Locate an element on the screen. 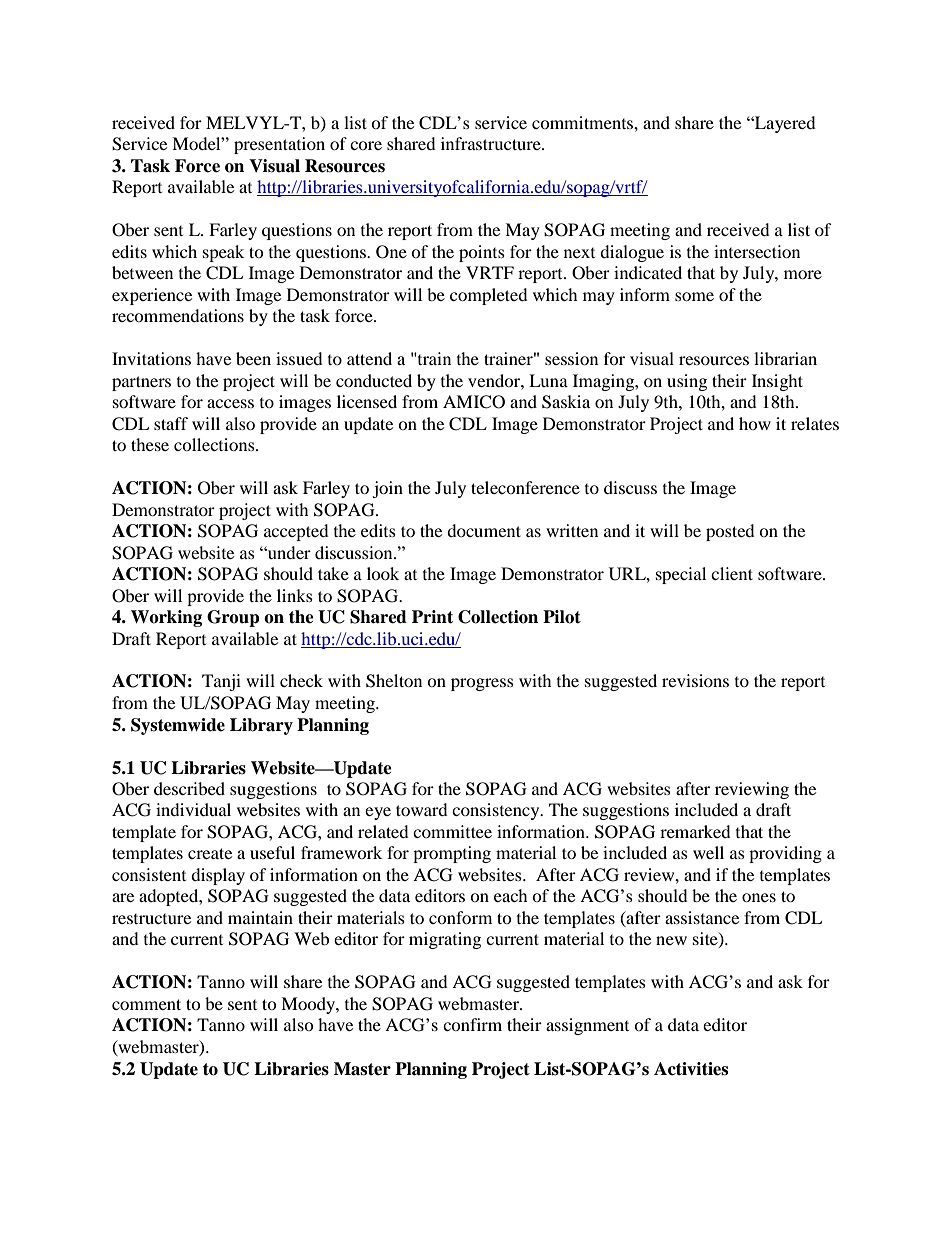 Image resolution: width=952 pixels, height=1233 pixels. speak is located at coordinates (223, 253).
